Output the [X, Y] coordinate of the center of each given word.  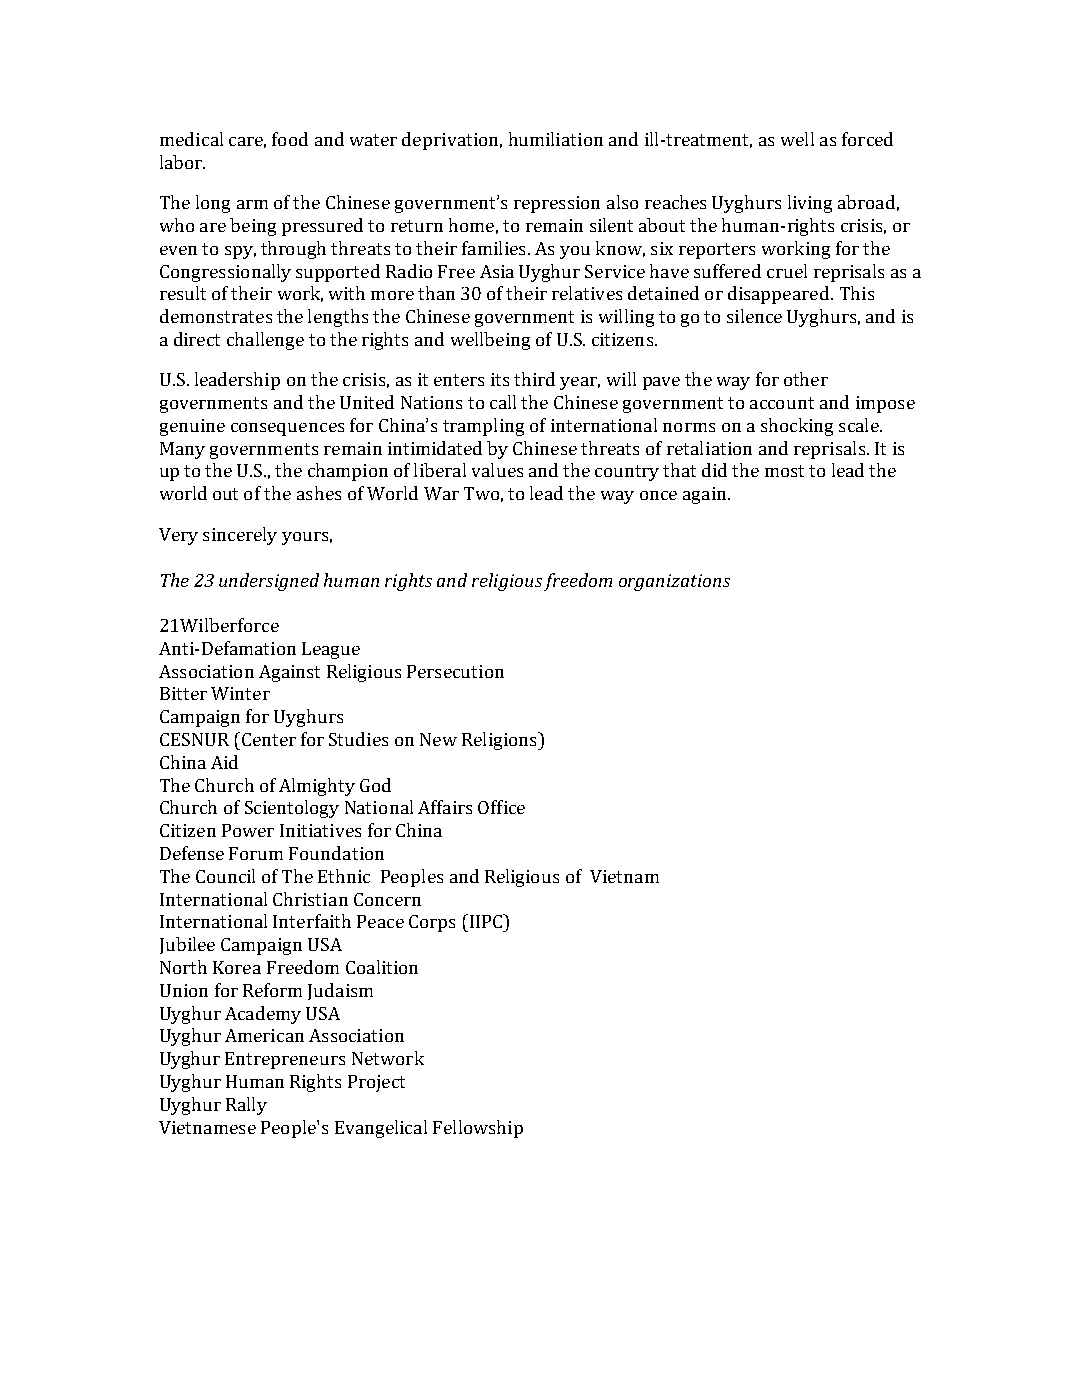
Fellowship [478, 1129]
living [810, 204]
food [290, 139]
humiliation [556, 139]
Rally [246, 1106]
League [331, 650]
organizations [674, 582]
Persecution [455, 671]
